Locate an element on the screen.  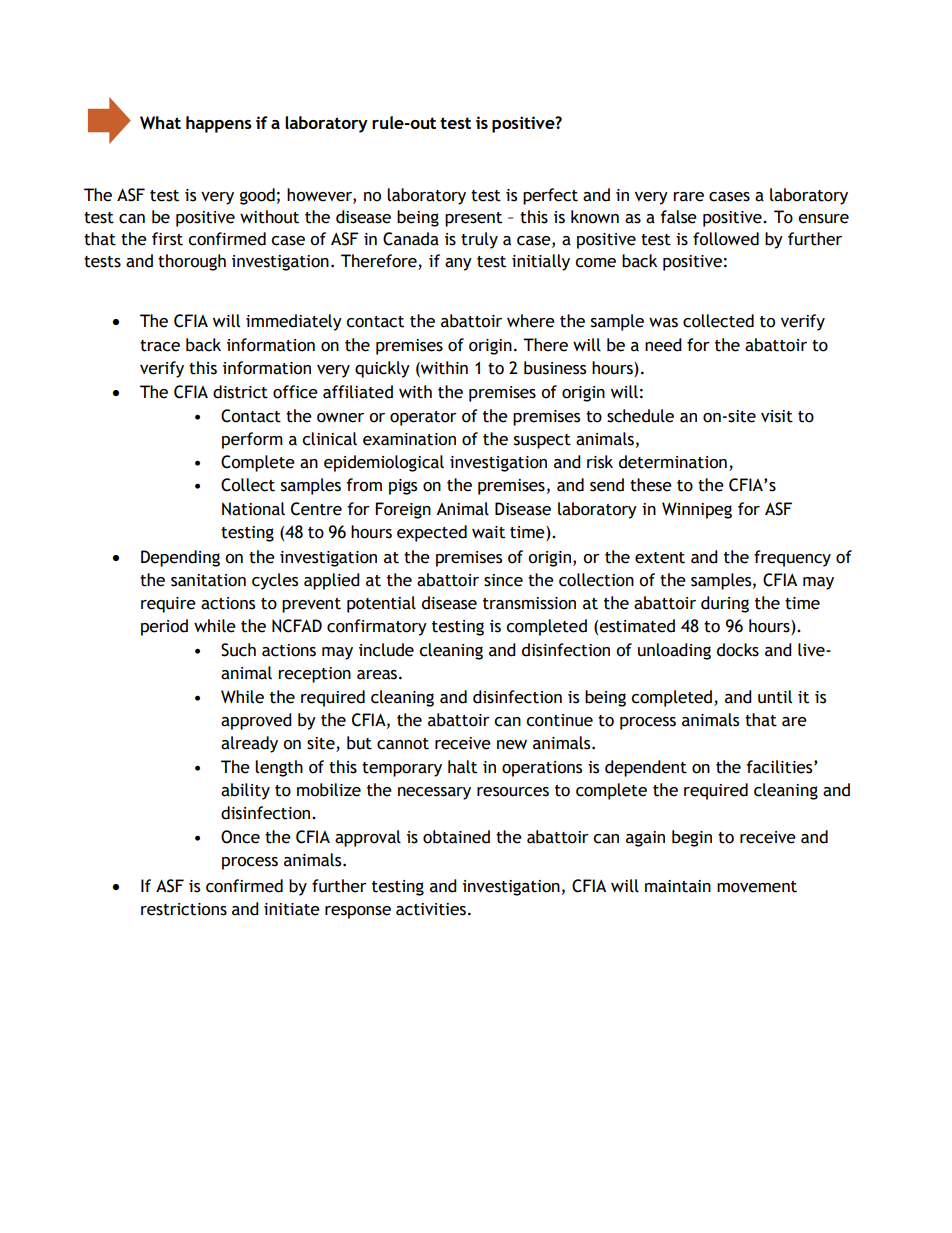
since is located at coordinates (503, 580).
